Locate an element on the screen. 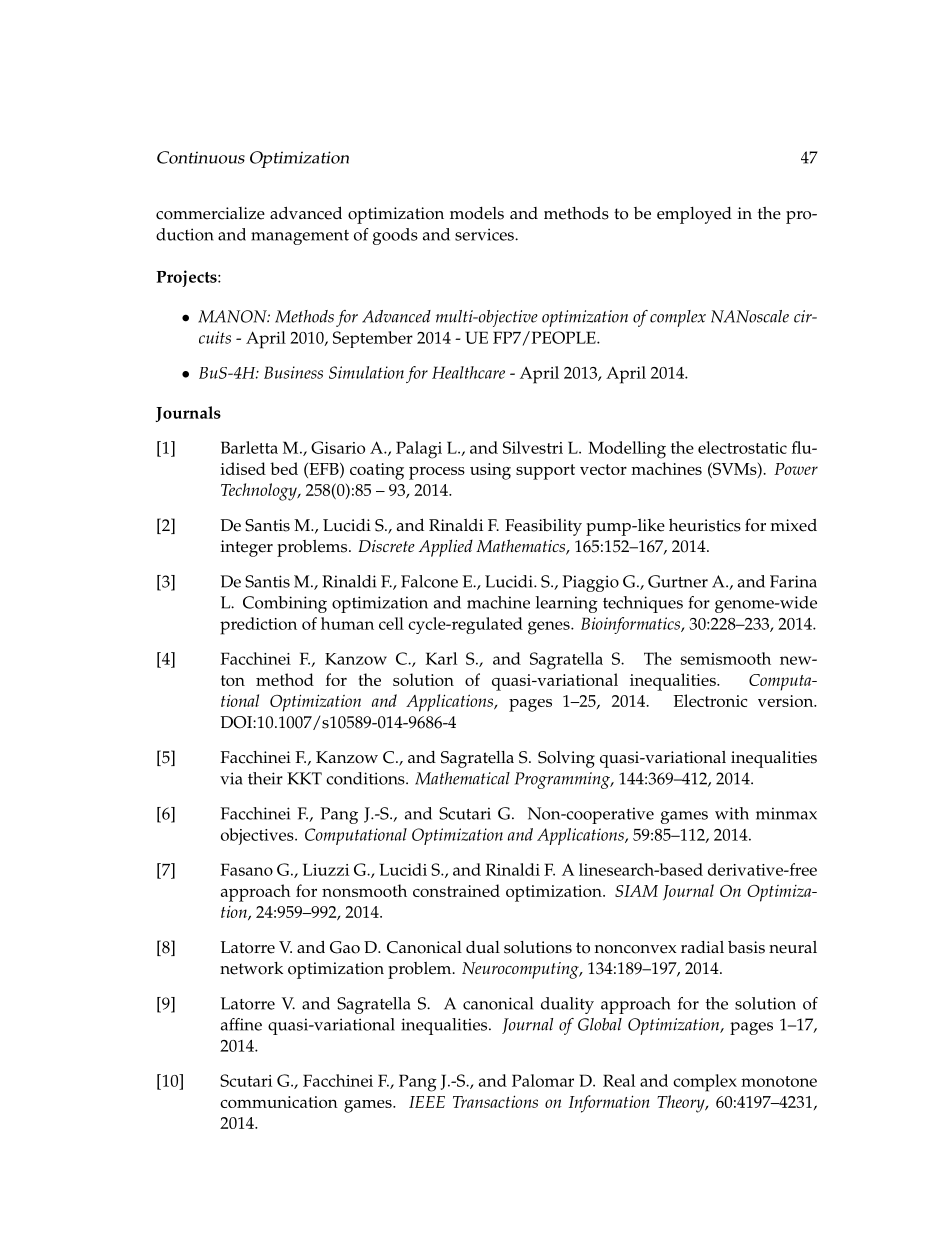 The image size is (952, 1233). models is located at coordinates (477, 213).
